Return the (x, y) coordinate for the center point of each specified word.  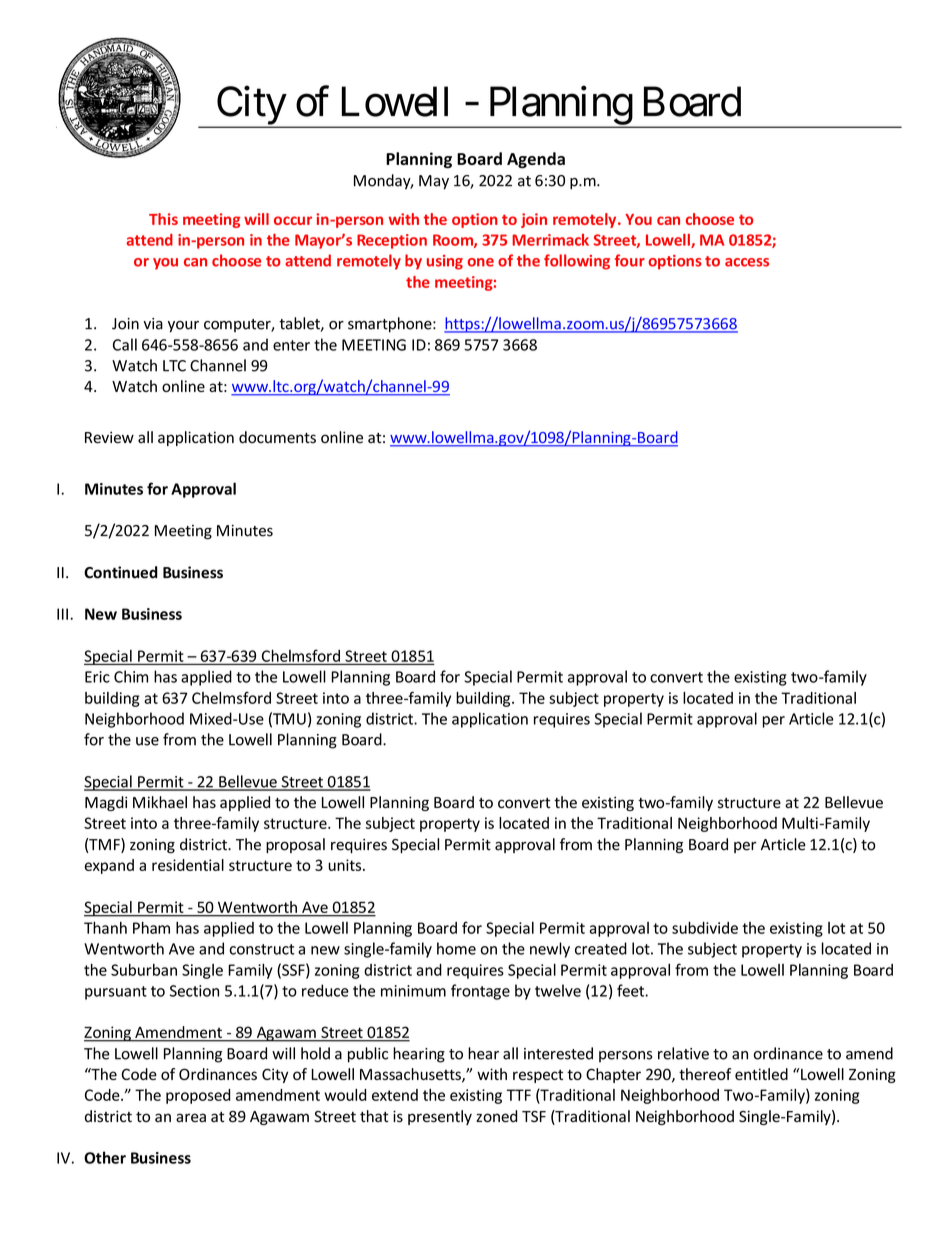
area (191, 1118)
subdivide (705, 927)
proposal (295, 845)
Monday (383, 182)
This (163, 219)
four (630, 260)
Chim (131, 676)
